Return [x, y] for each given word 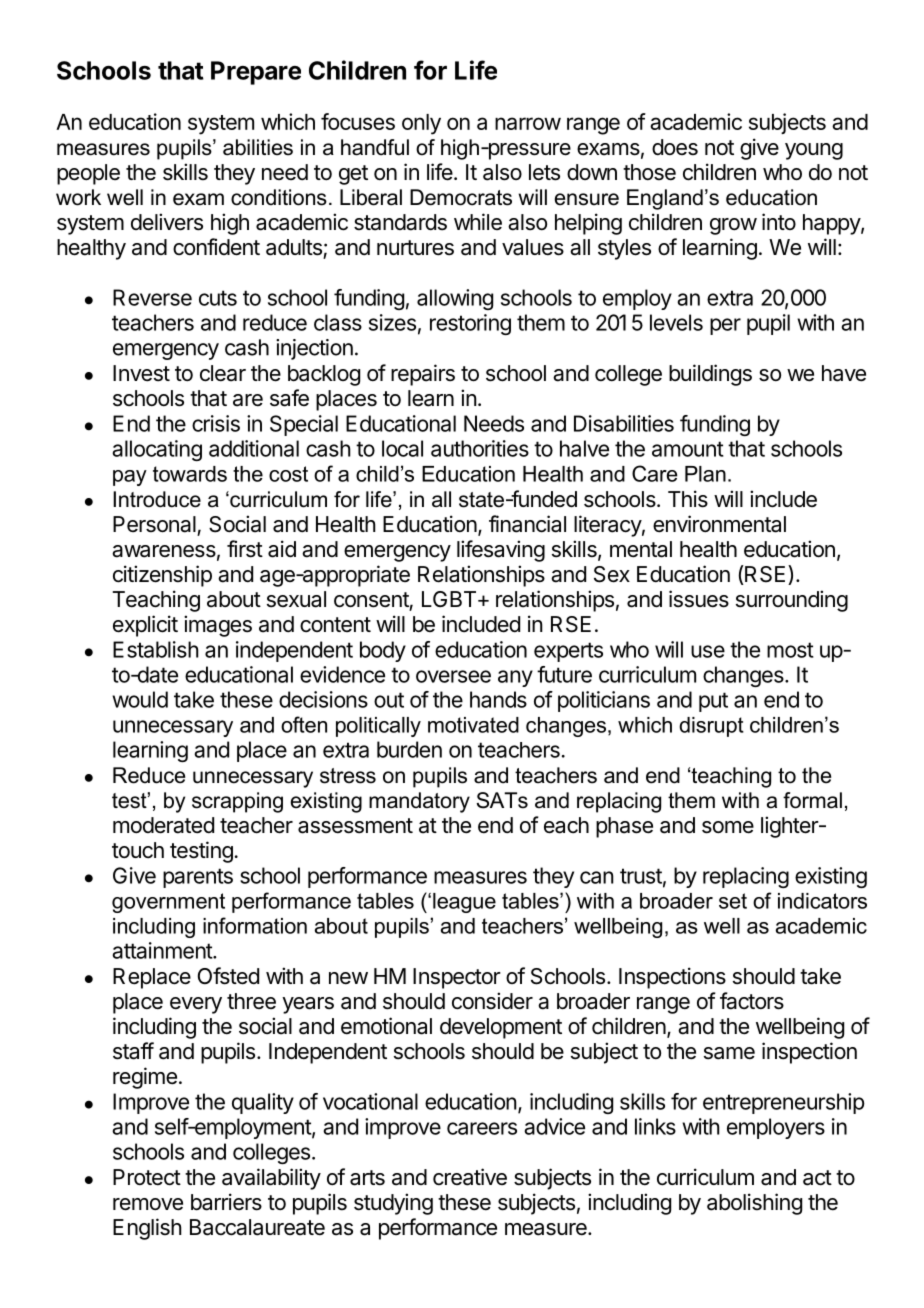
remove [148, 1204]
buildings [710, 375]
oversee [453, 676]
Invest [141, 373]
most [790, 650]
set [733, 901]
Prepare [256, 73]
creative [470, 1177]
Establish [156, 649]
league [464, 903]
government [168, 903]
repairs [423, 375]
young [814, 151]
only [421, 124]
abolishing [754, 1204]
